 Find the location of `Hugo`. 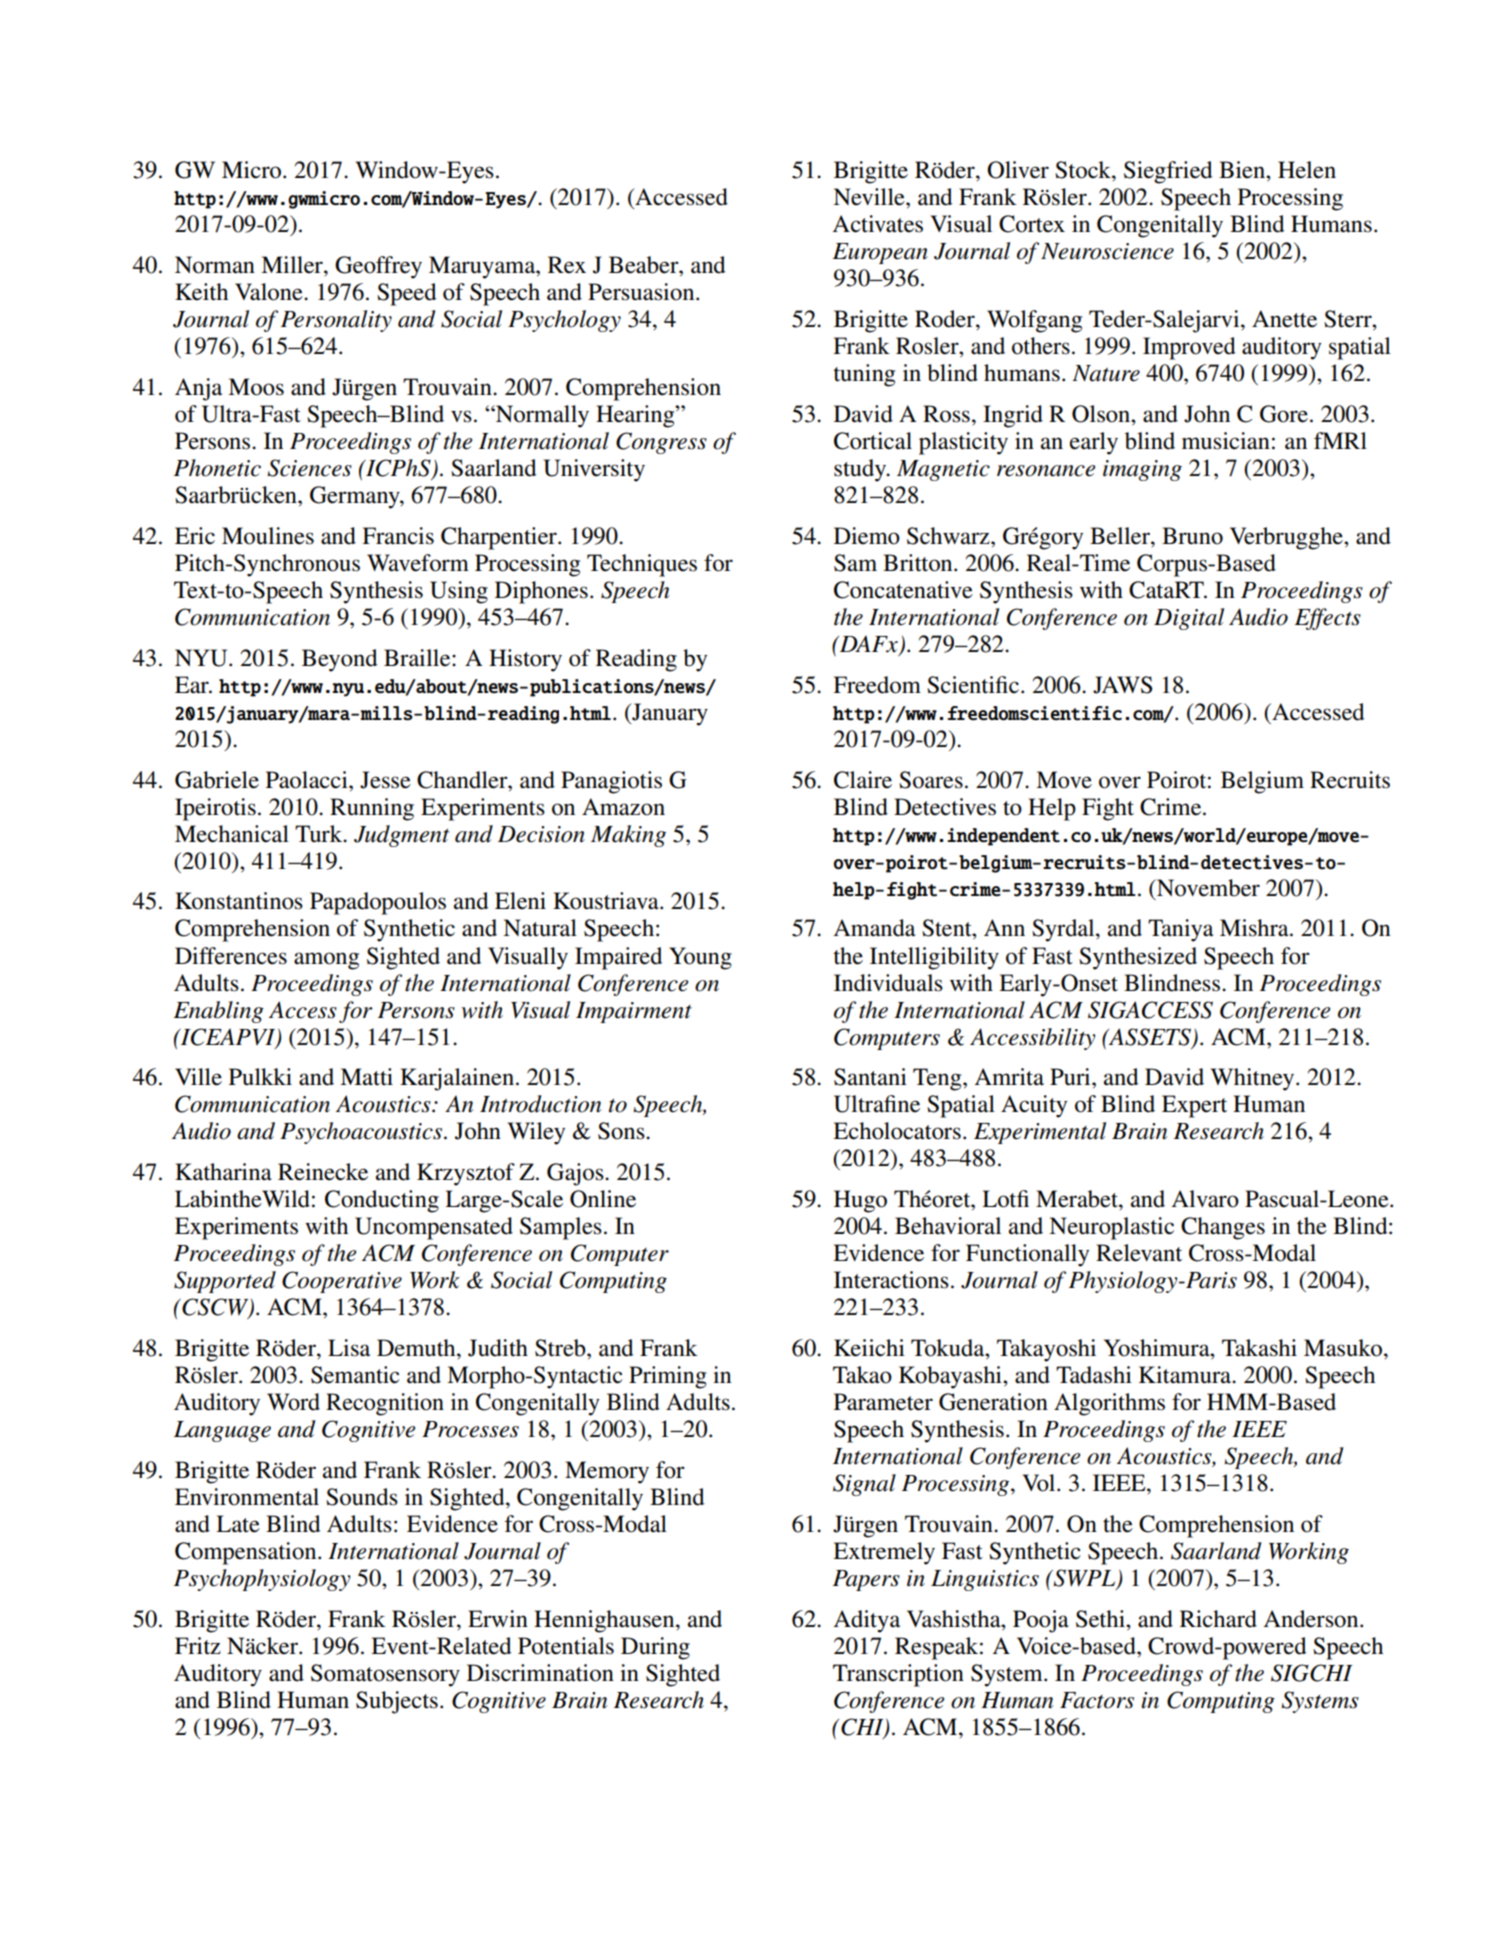

Hugo is located at coordinates (860, 1201).
